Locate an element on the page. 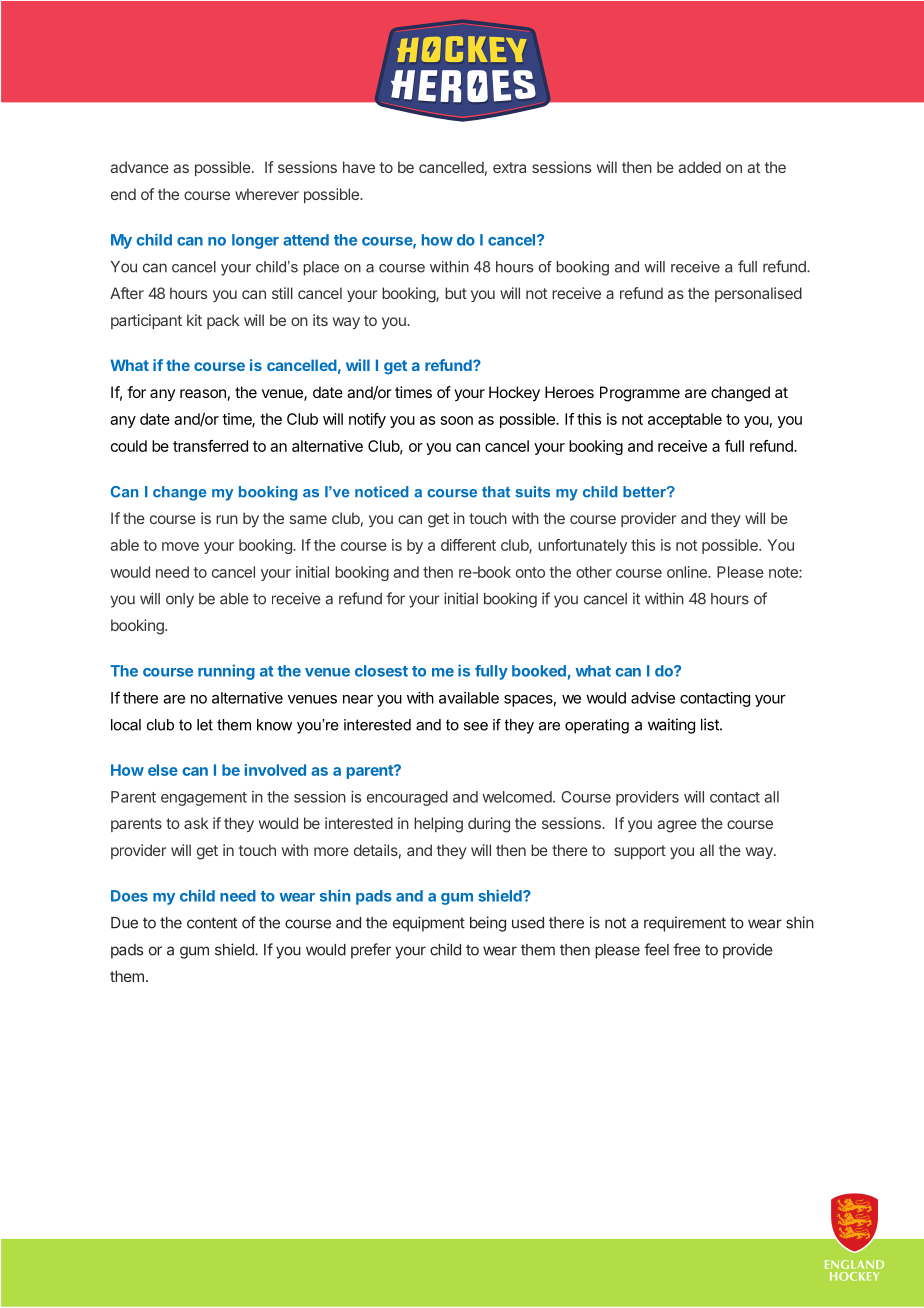 This image has width=924, height=1308. extra is located at coordinates (509, 167).
